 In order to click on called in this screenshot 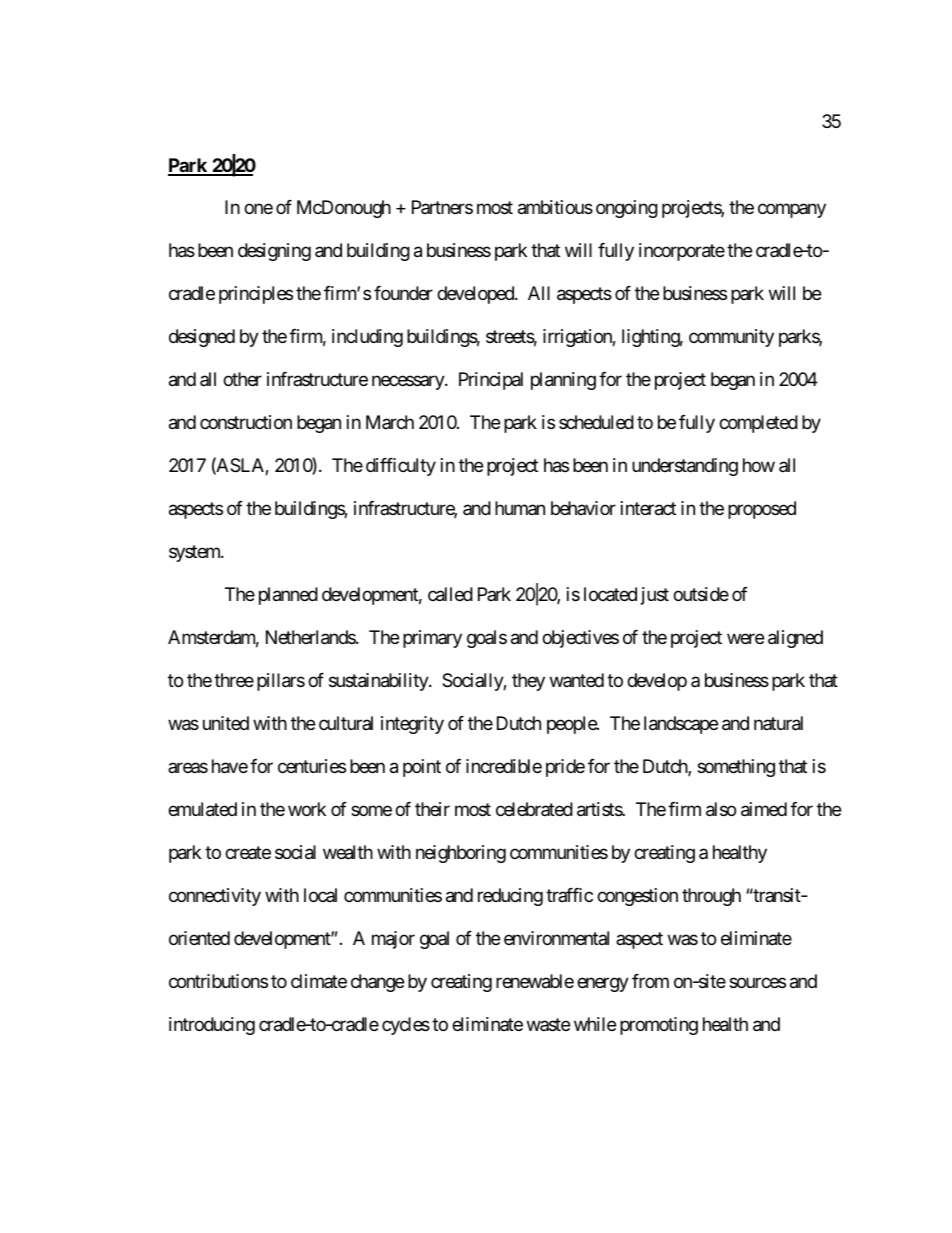, I will do `click(450, 594)`.
